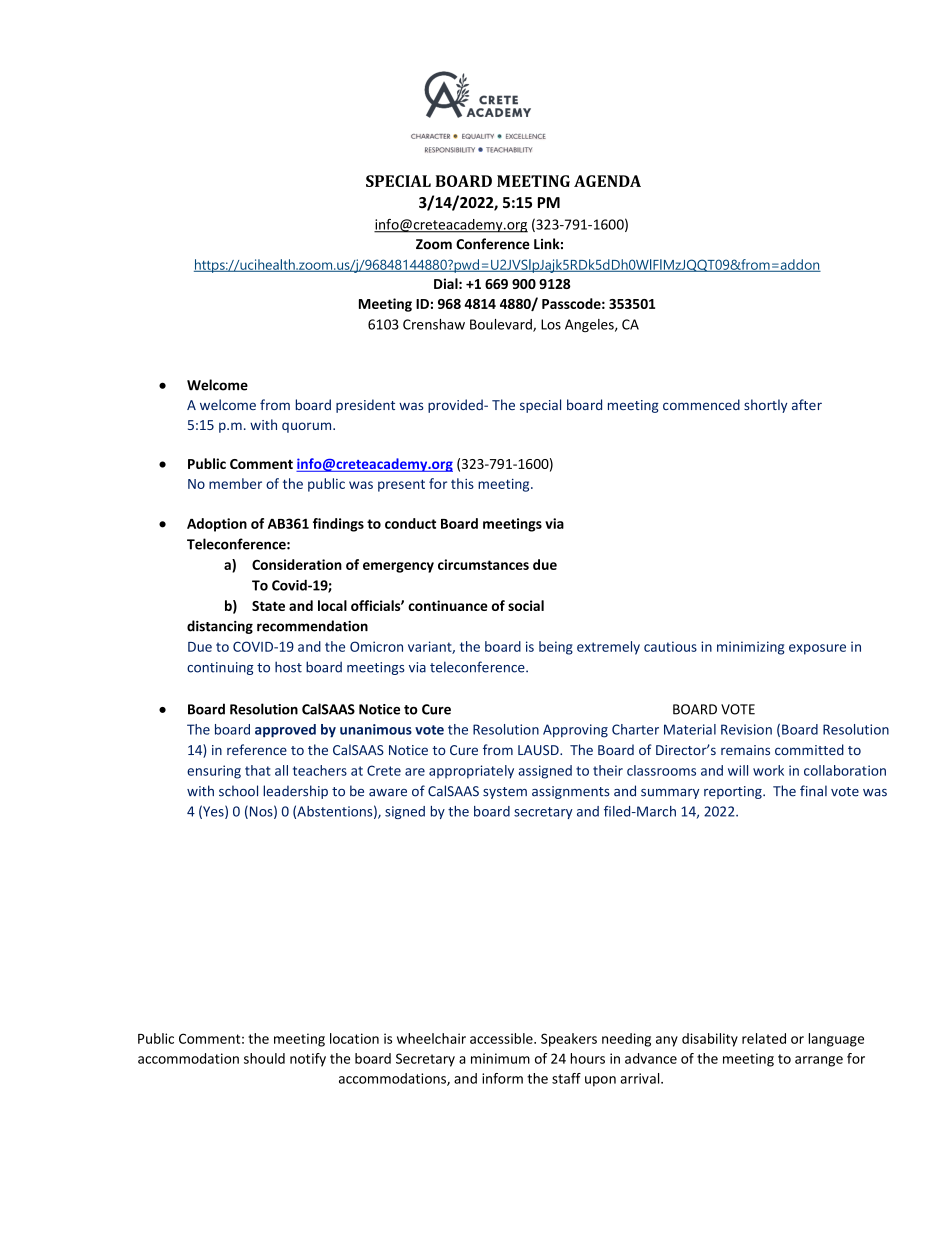  Describe the element at coordinates (556, 648) in the screenshot. I see `being` at that location.
